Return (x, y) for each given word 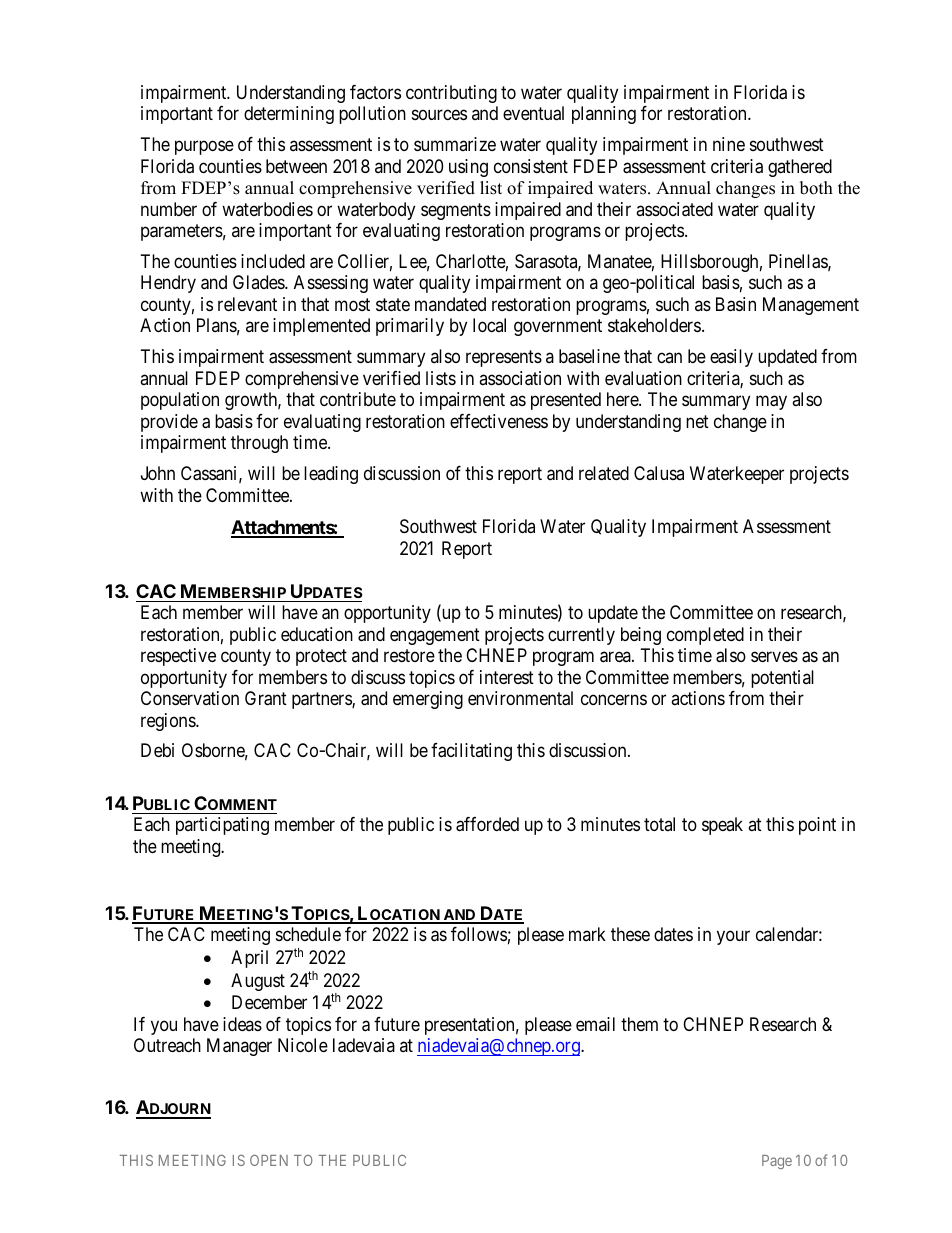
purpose (204, 148)
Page (777, 1162)
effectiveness (499, 421)
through (259, 444)
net (697, 421)
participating (222, 826)
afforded (487, 824)
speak (722, 826)
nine (729, 144)
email (595, 1024)
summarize (455, 144)
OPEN (269, 1160)
